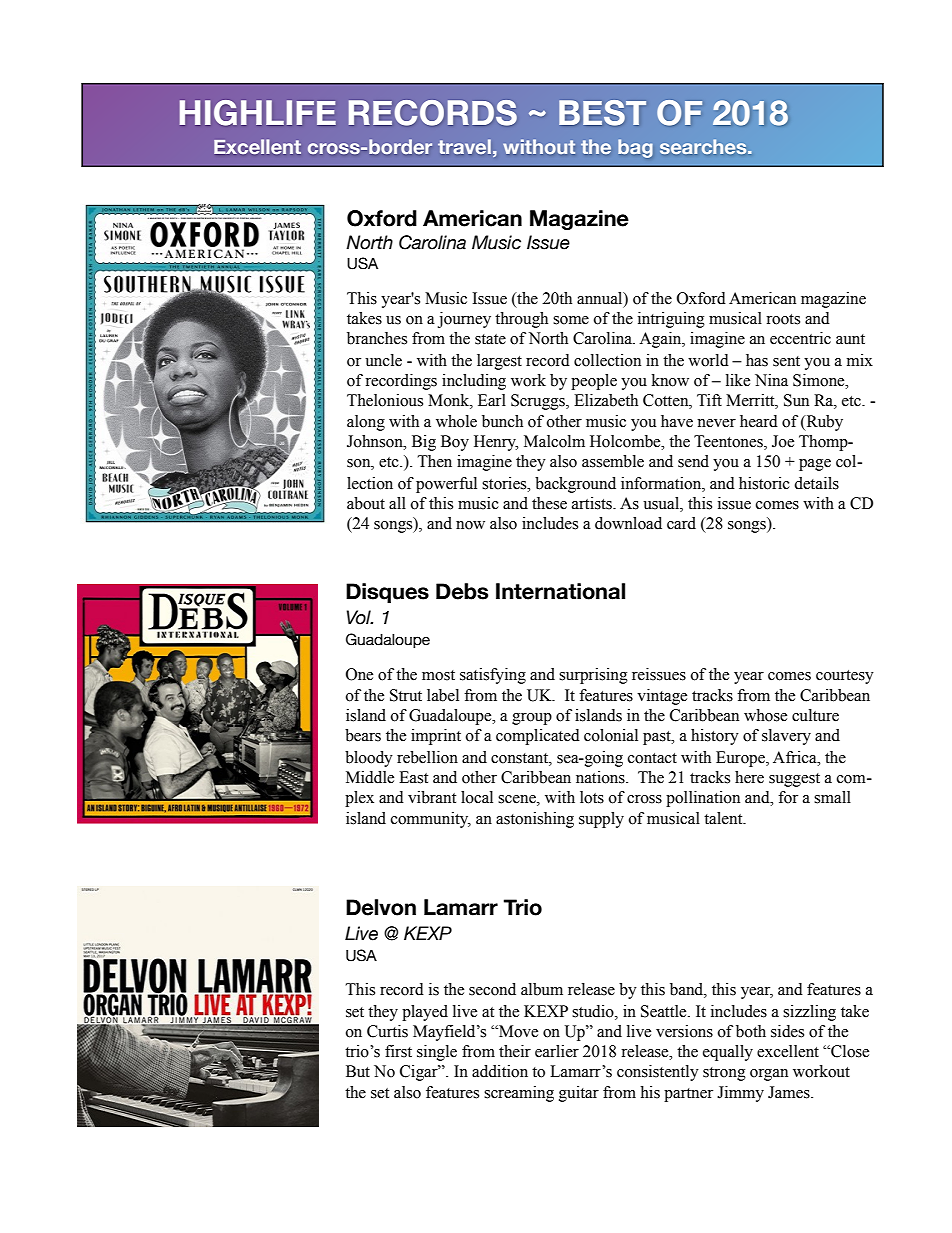  What do you see at coordinates (769, 1075) in the document?
I see `organ` at bounding box center [769, 1075].
